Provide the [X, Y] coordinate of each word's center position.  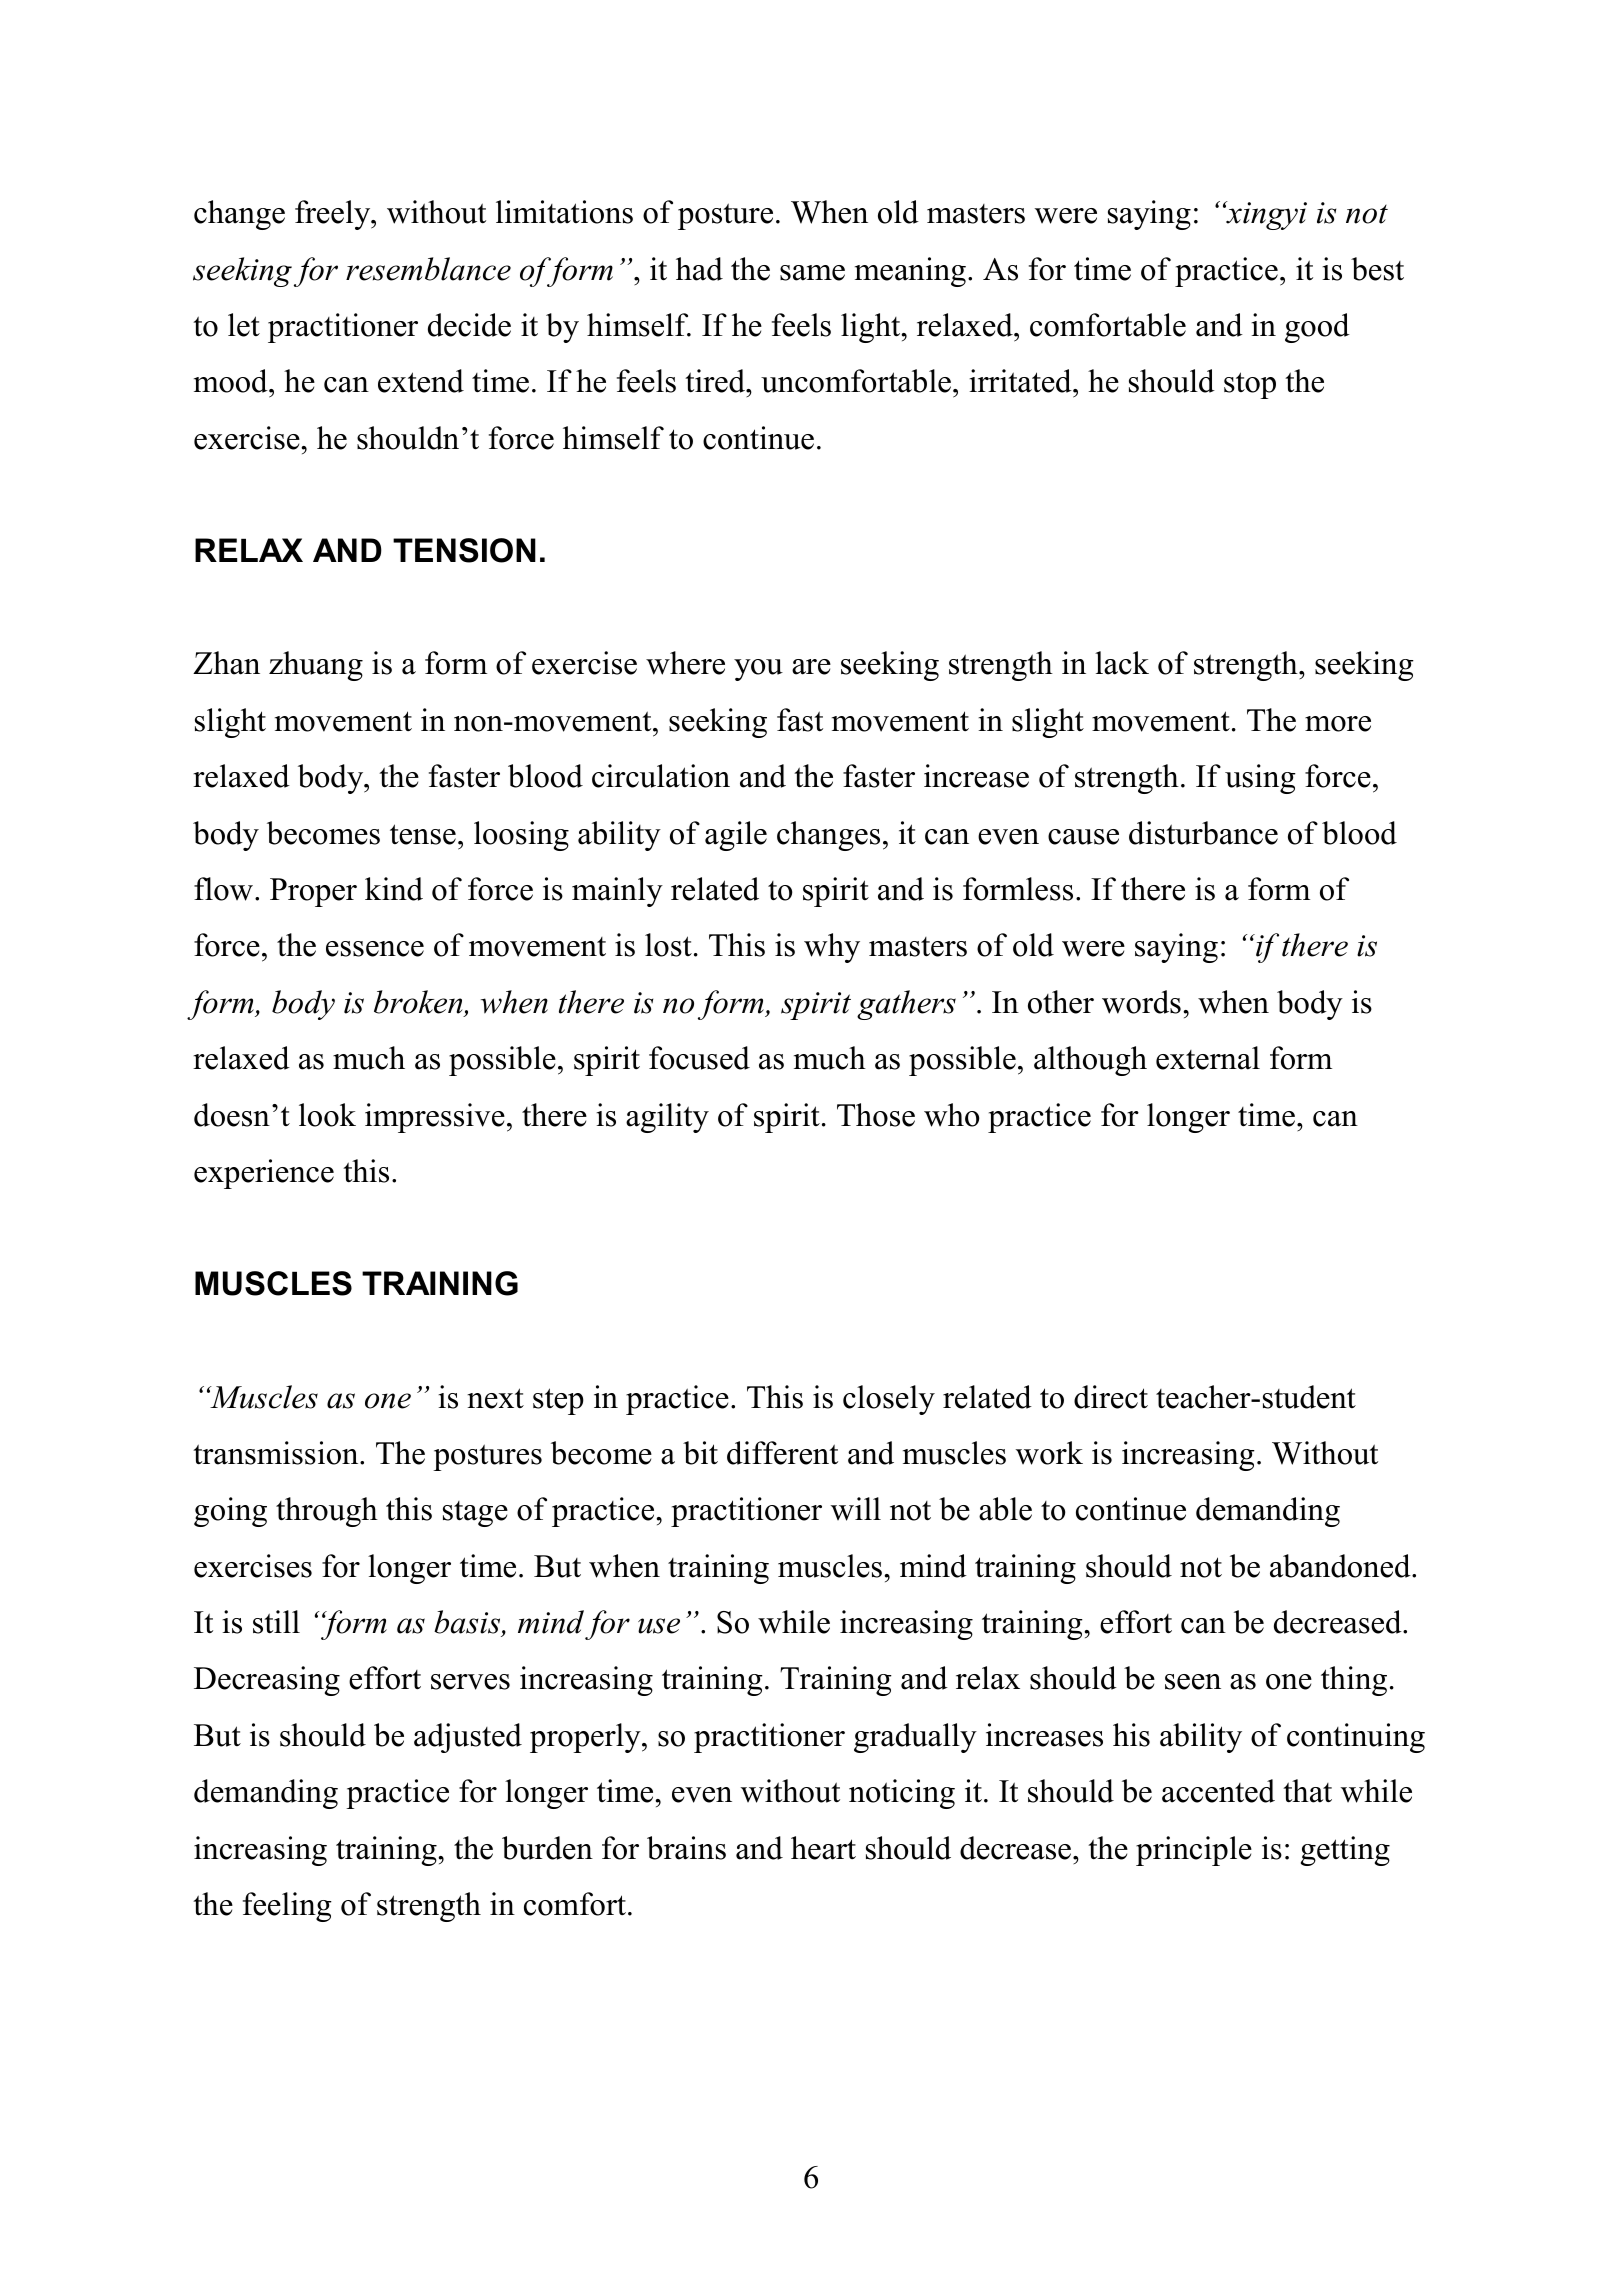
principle [1194, 1851]
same [812, 273]
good [1317, 328]
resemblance [428, 269]
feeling [287, 1907]
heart [823, 1848]
